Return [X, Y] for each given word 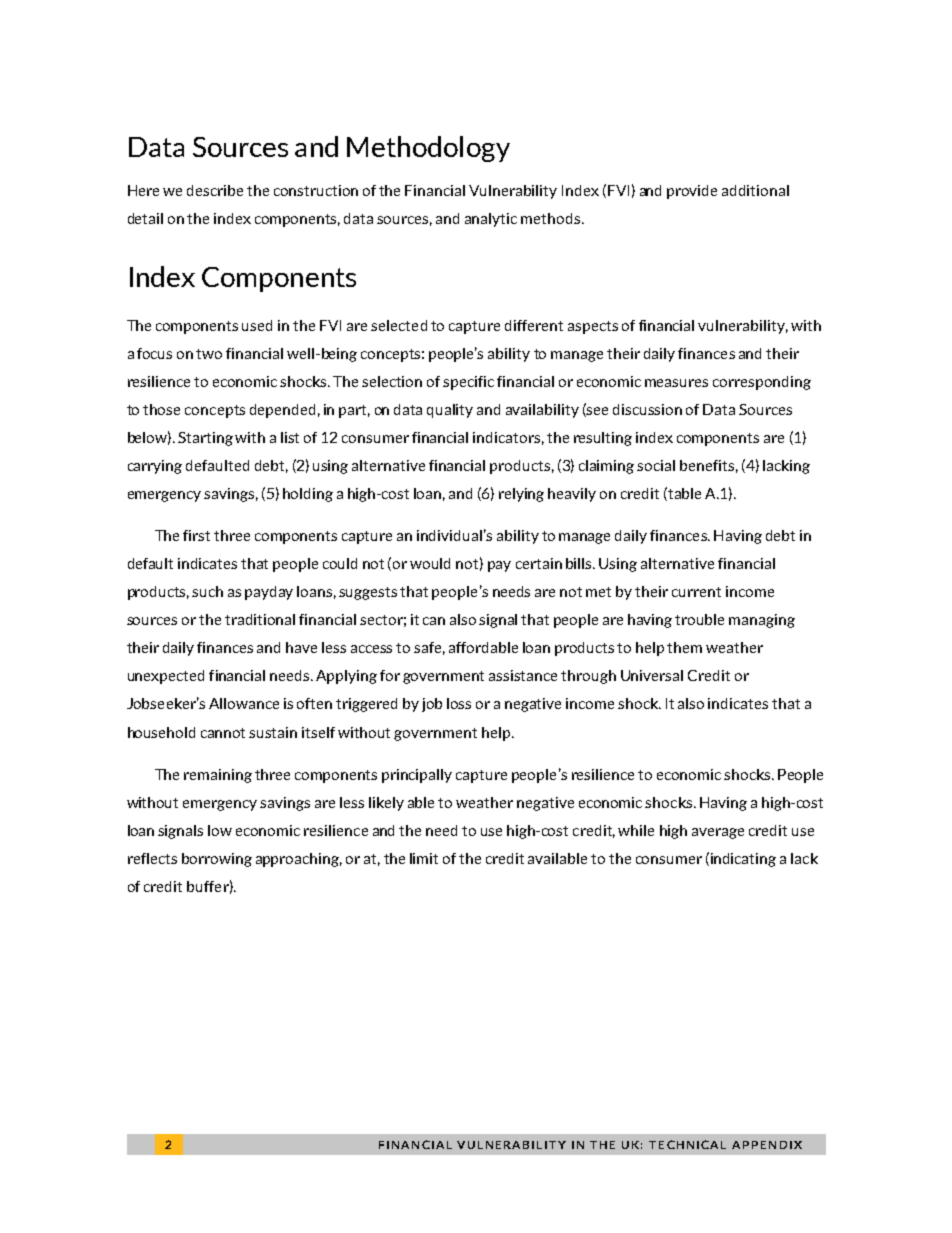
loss [459, 703]
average [718, 833]
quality [450, 411]
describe [215, 190]
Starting [205, 439]
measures [676, 383]
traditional [260, 619]
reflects [152, 858]
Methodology [428, 149]
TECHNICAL [687, 1144]
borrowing [217, 860]
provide [692, 192]
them [684, 647]
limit [424, 858]
